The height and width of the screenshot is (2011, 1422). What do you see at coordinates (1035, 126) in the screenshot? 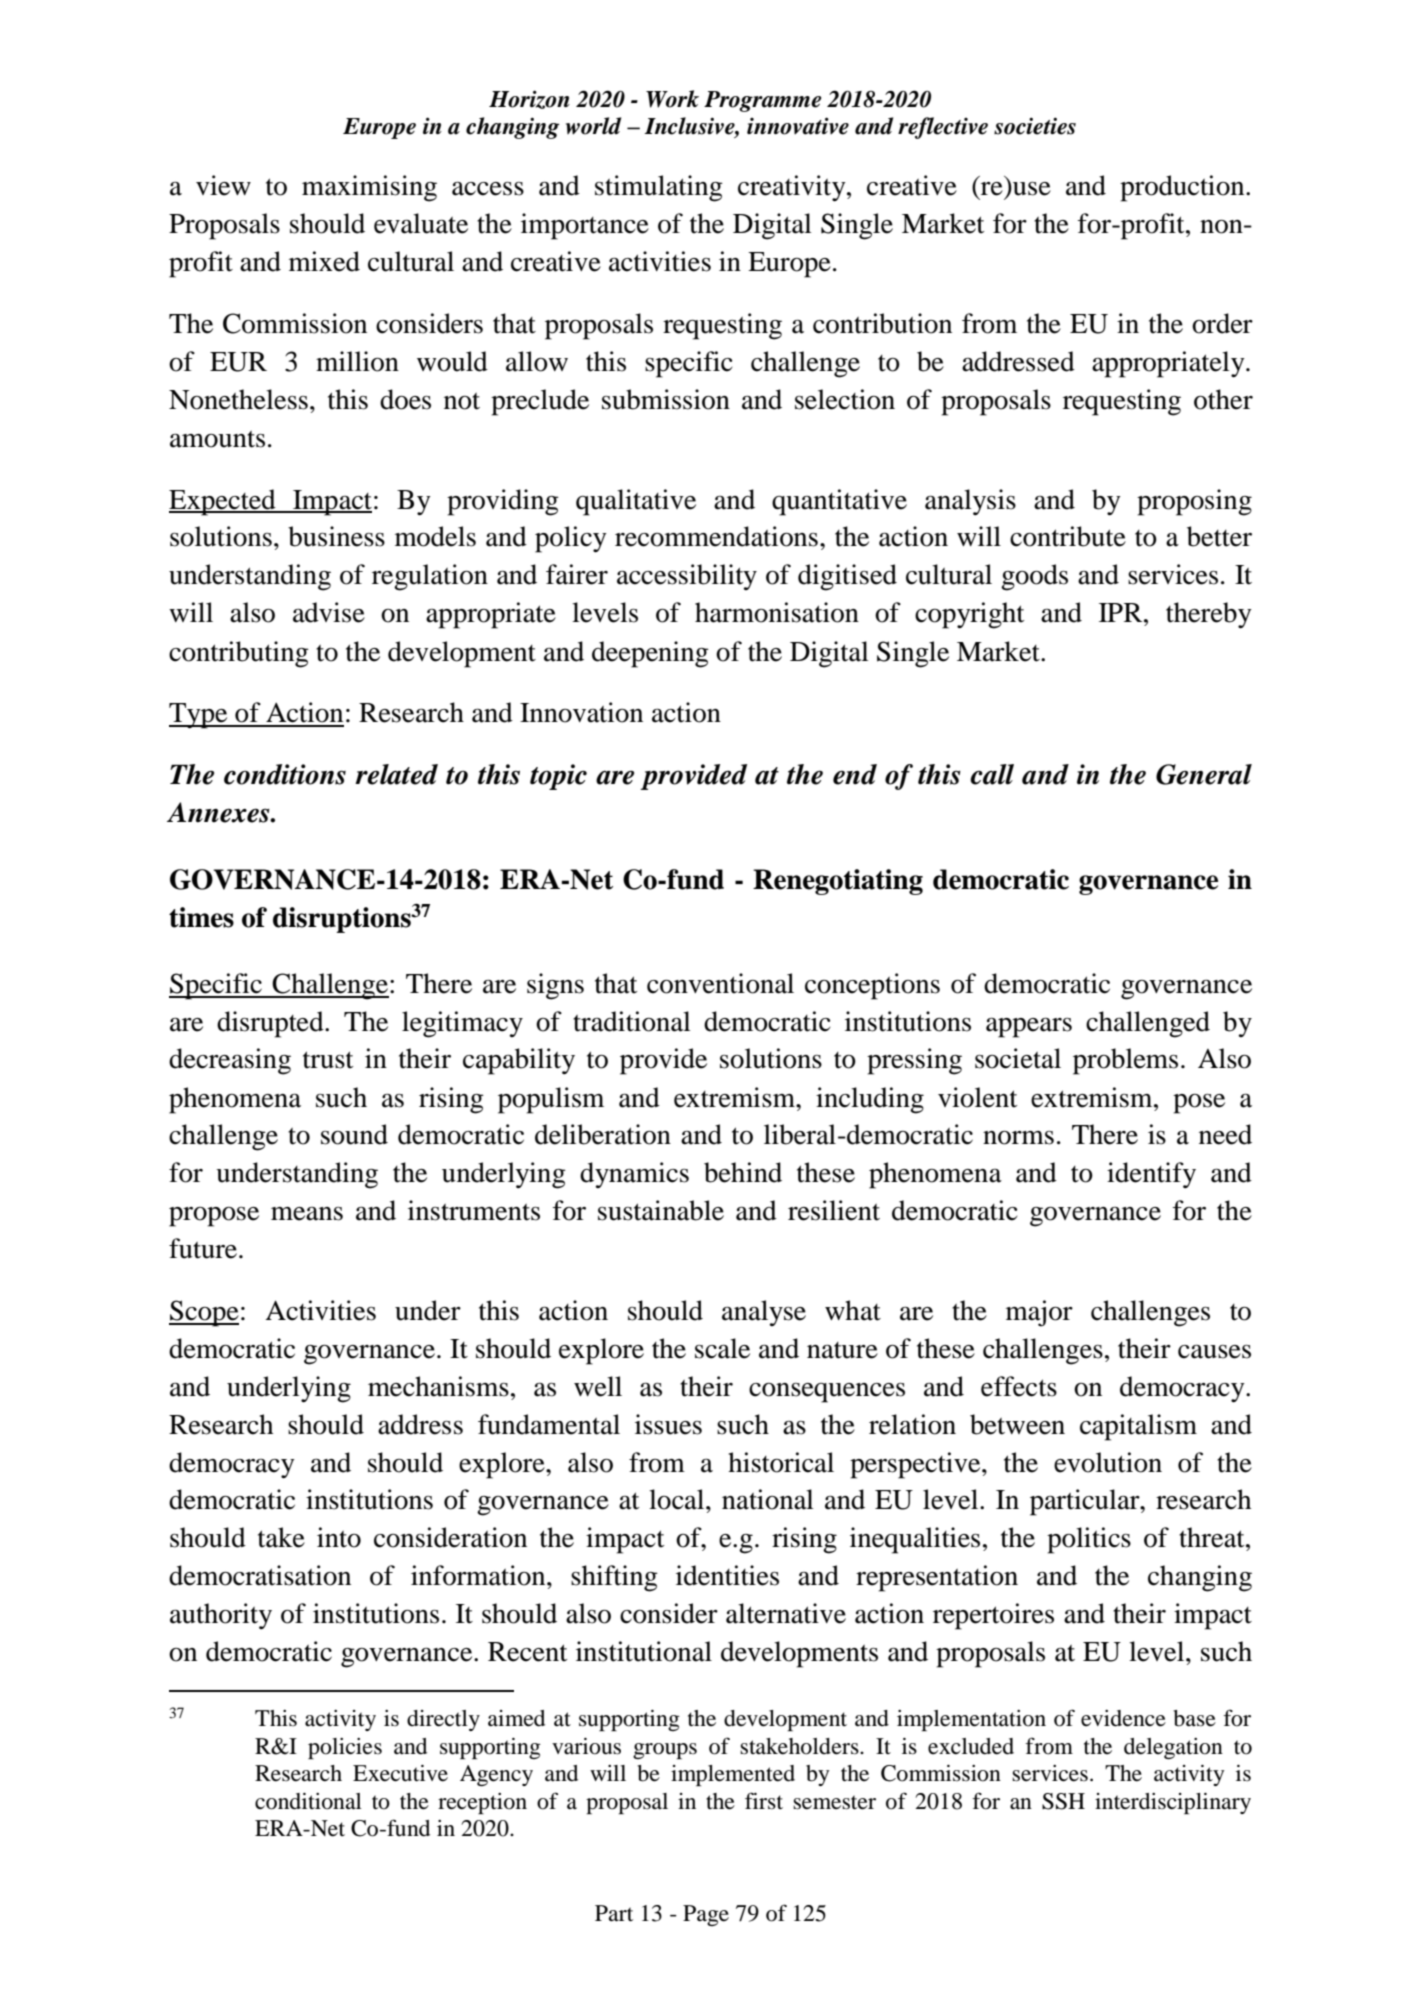
I see `societies` at bounding box center [1035, 126].
